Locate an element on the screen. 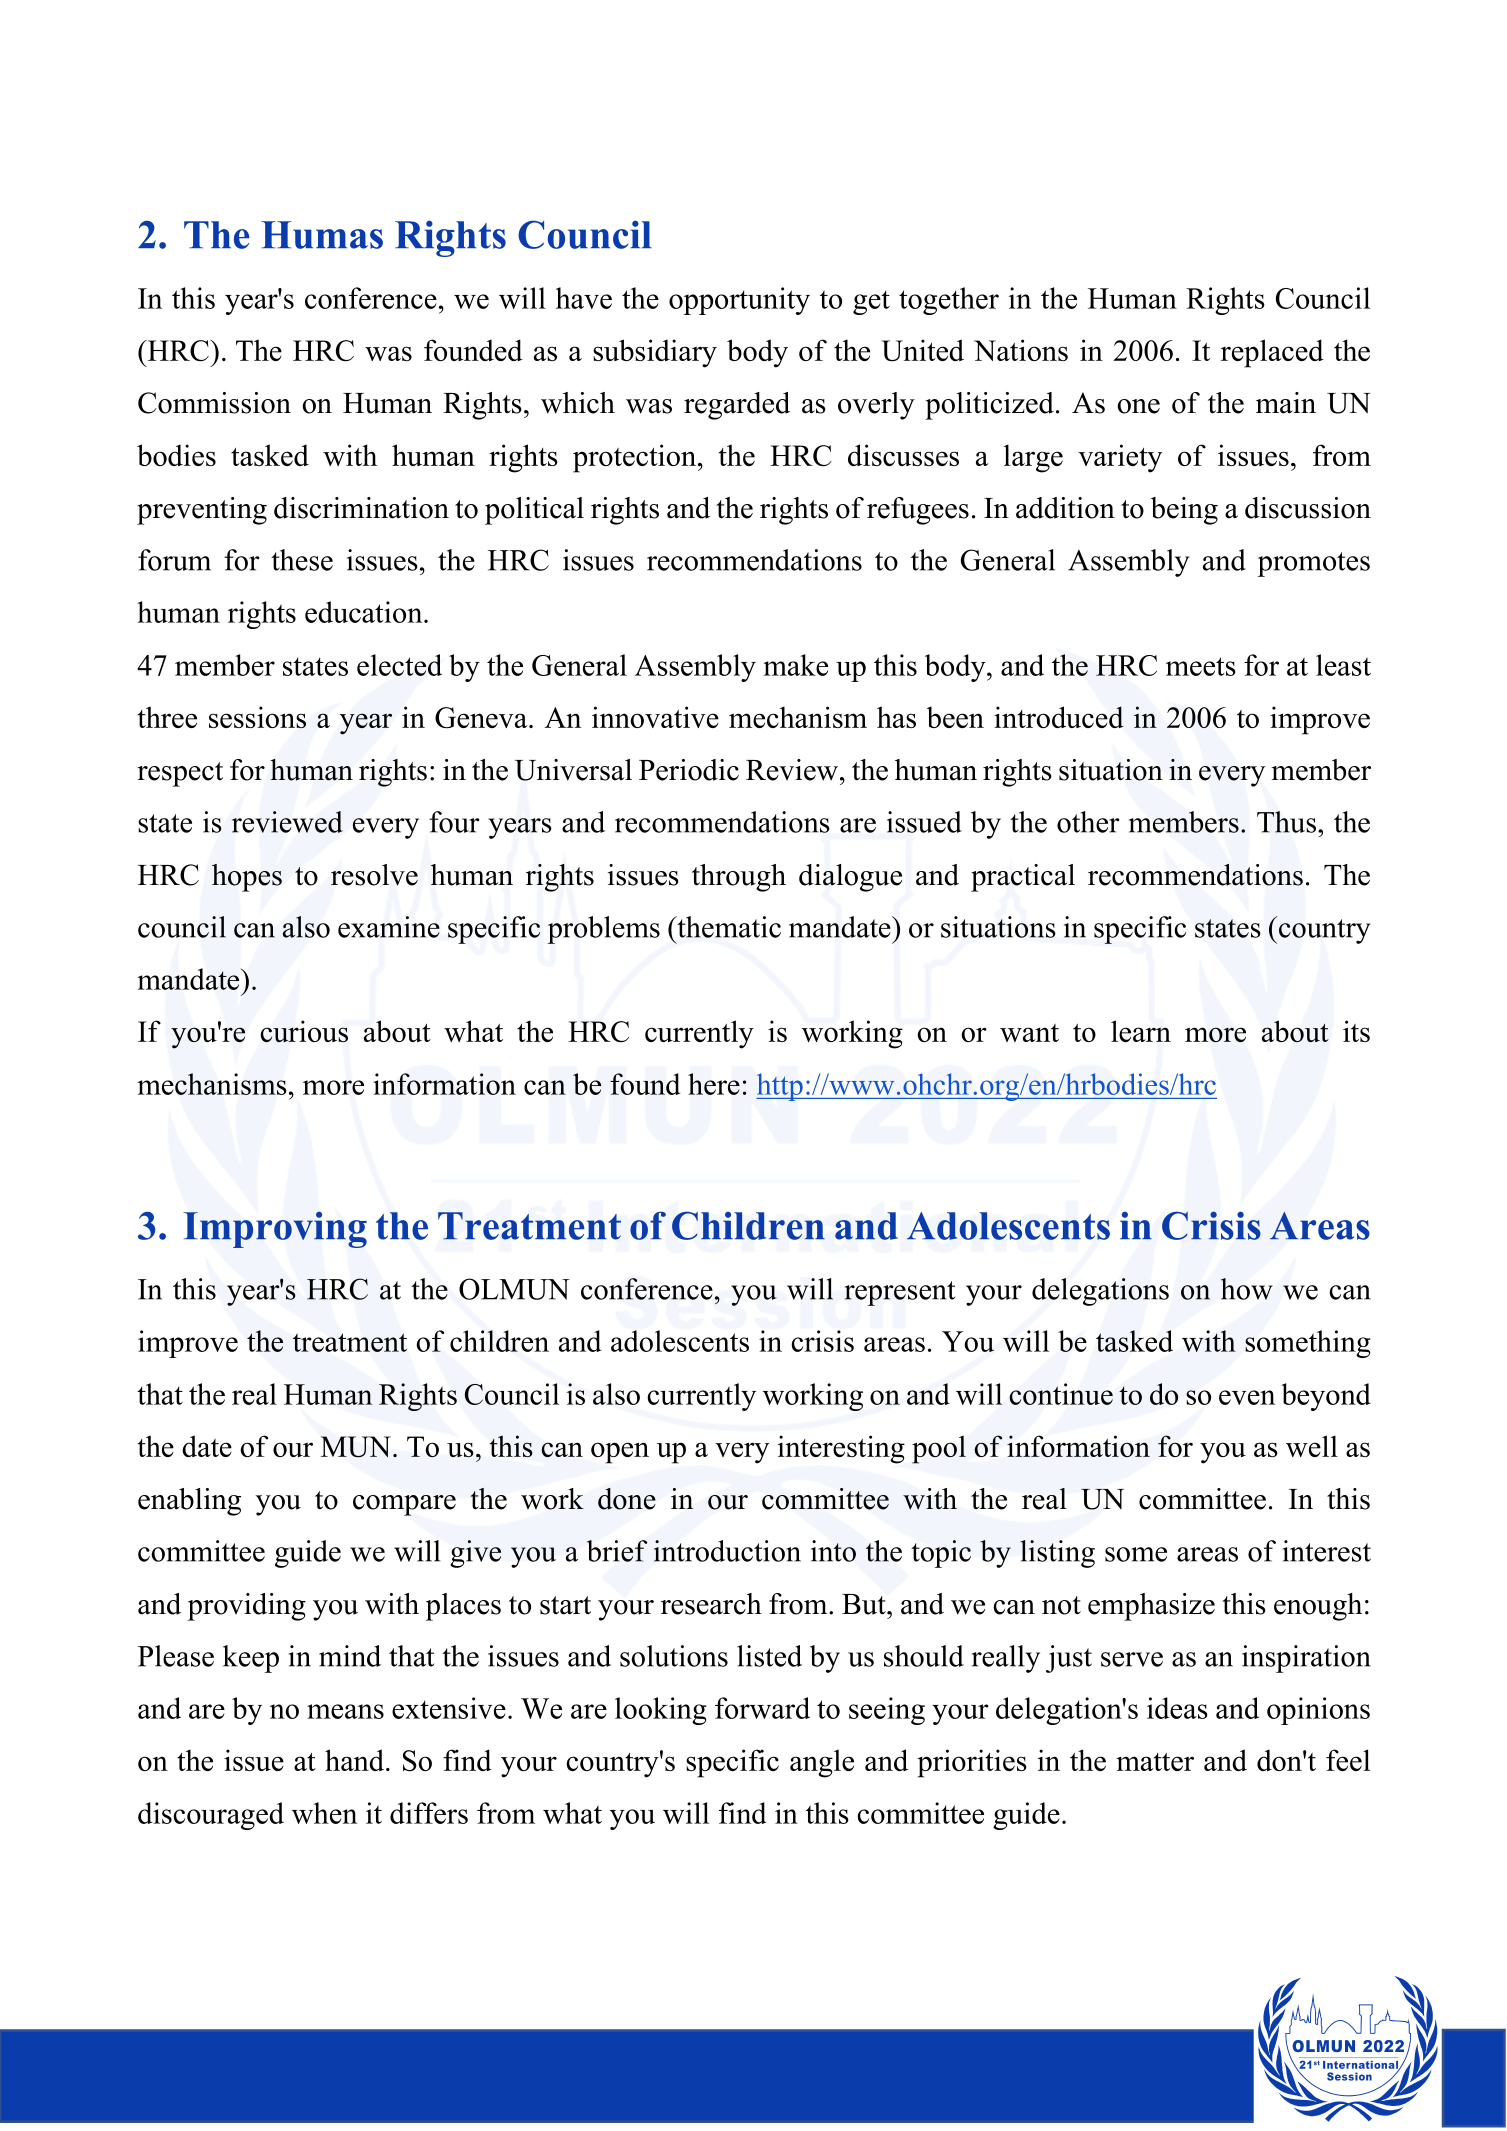 The height and width of the screenshot is (2131, 1507). replaced is located at coordinates (1272, 353).
